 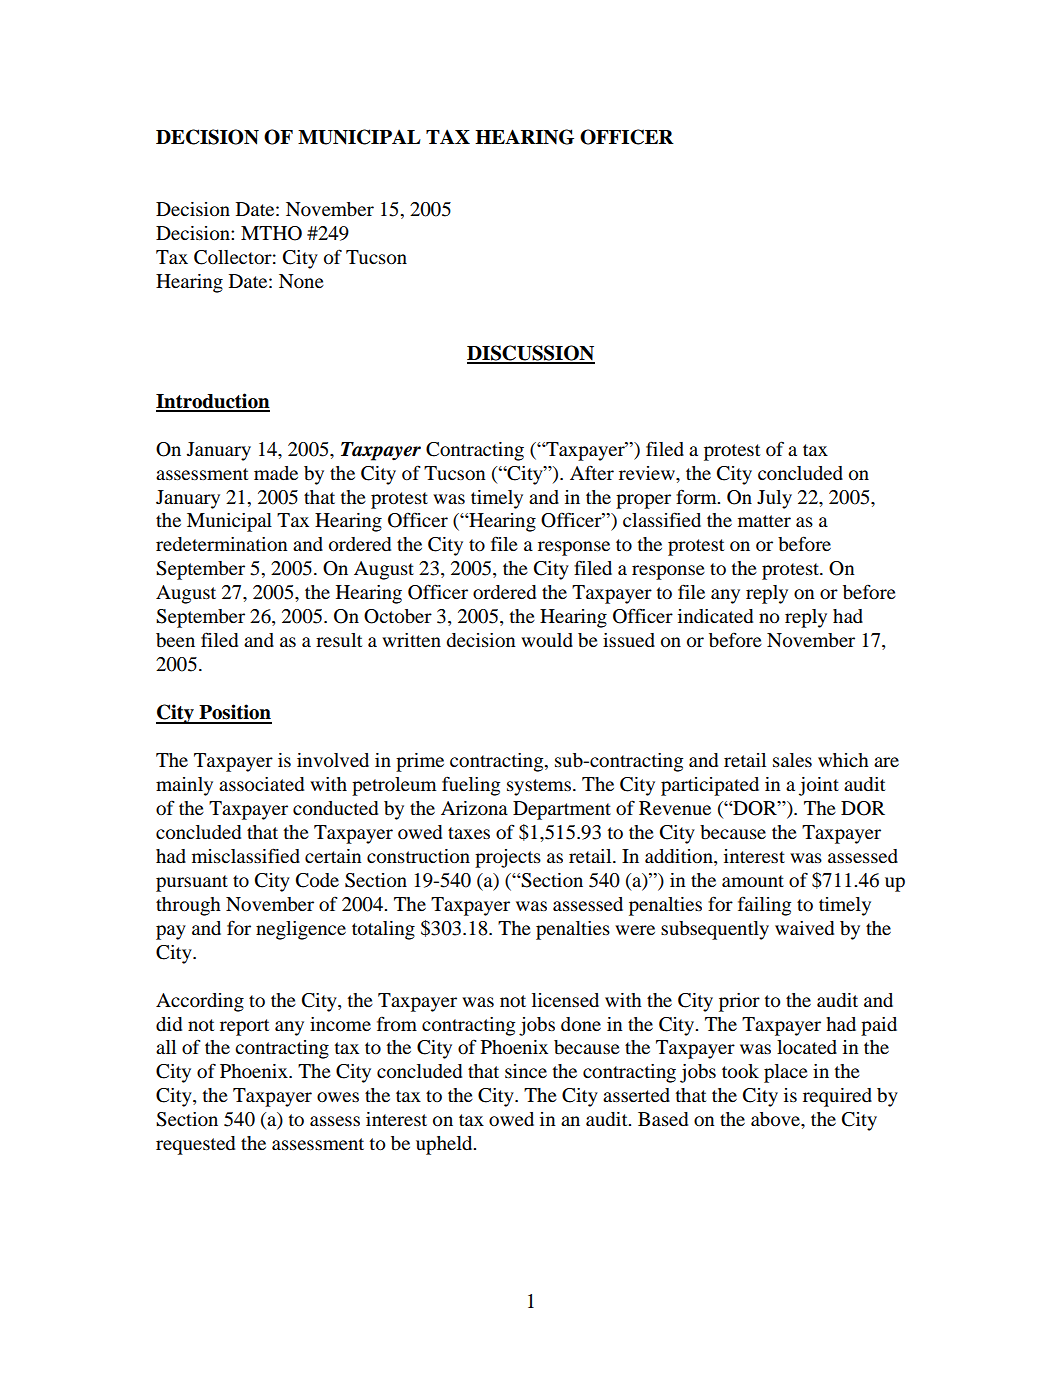 What do you see at coordinates (531, 354) in the screenshot?
I see `DISCUSSION` at bounding box center [531, 354].
